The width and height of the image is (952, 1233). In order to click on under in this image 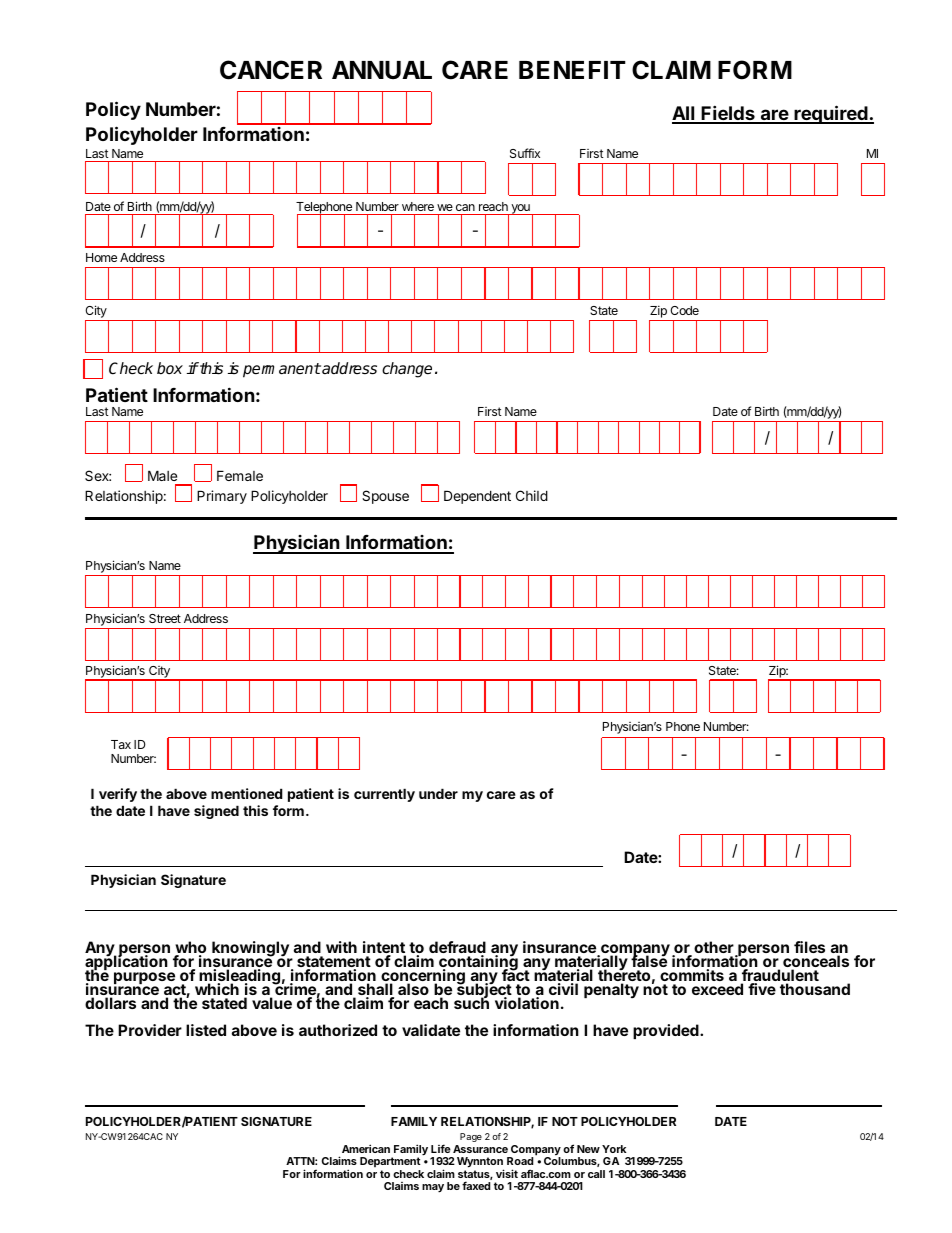, I will do `click(438, 793)`.
